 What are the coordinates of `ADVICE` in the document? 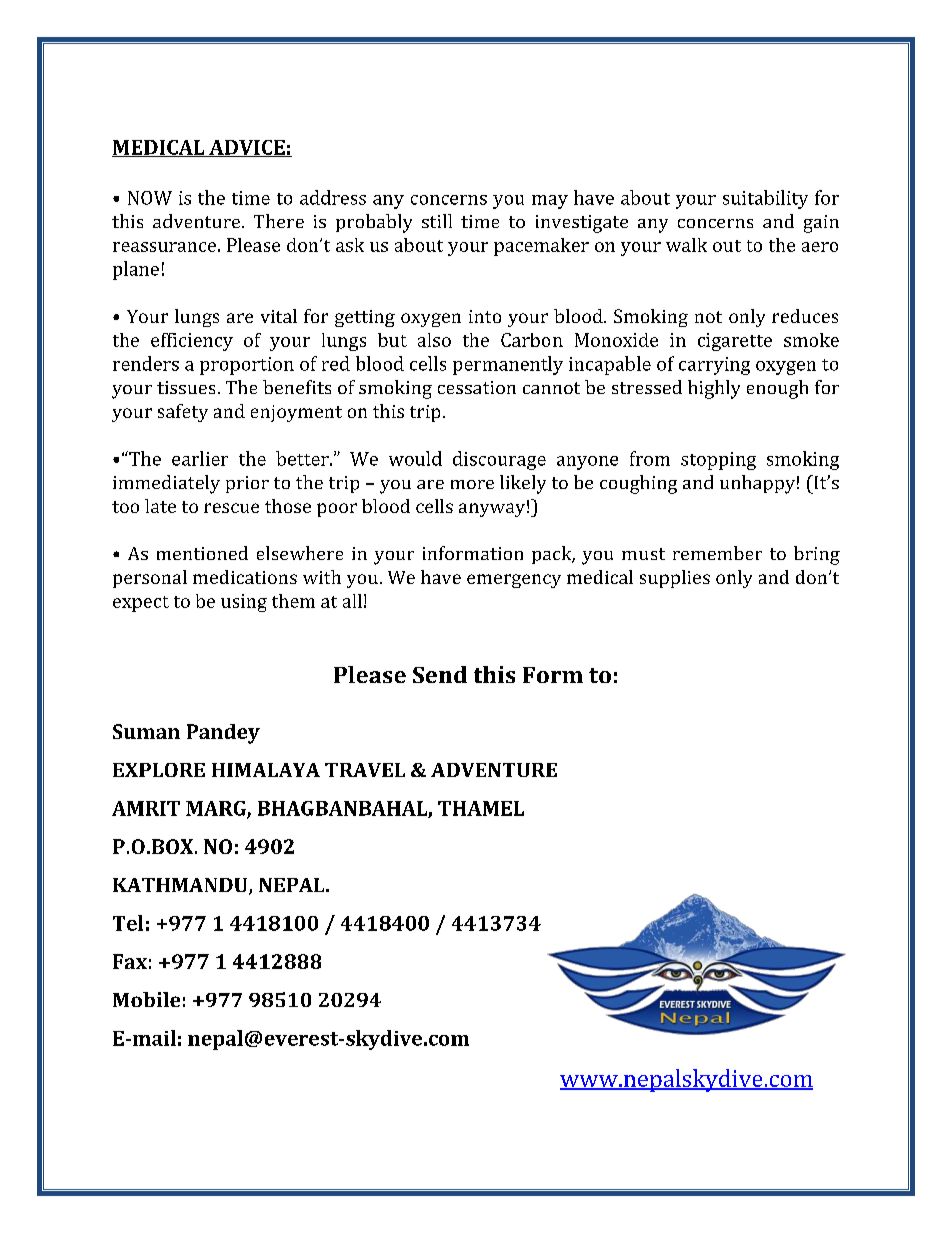 It's located at (247, 148).
